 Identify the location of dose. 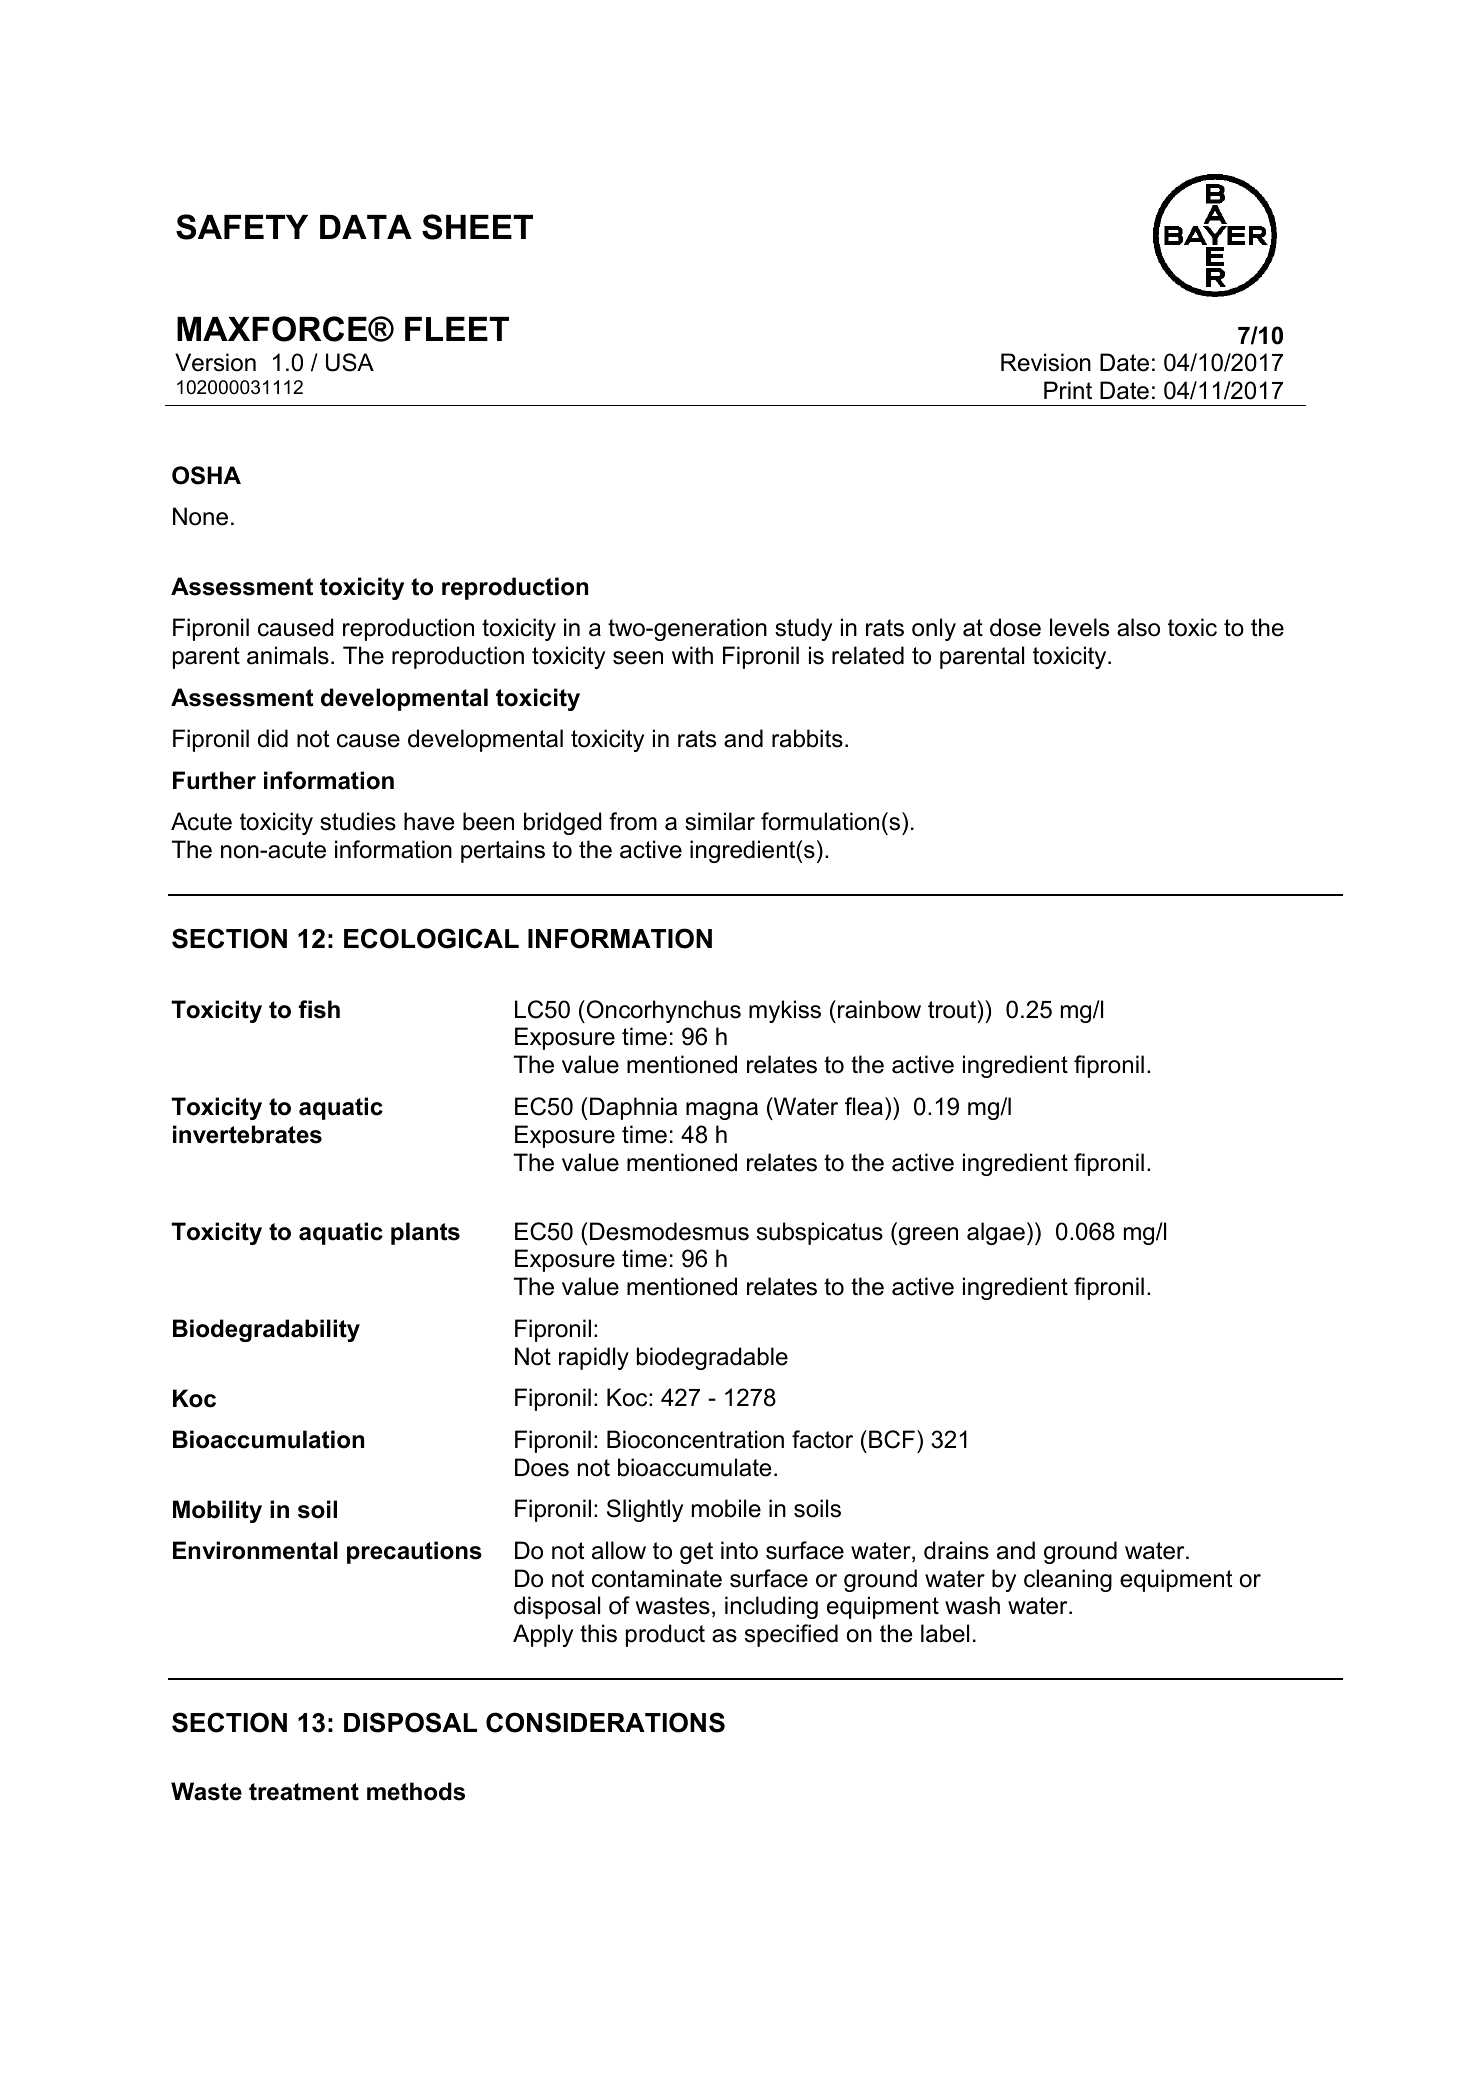
(1015, 627).
